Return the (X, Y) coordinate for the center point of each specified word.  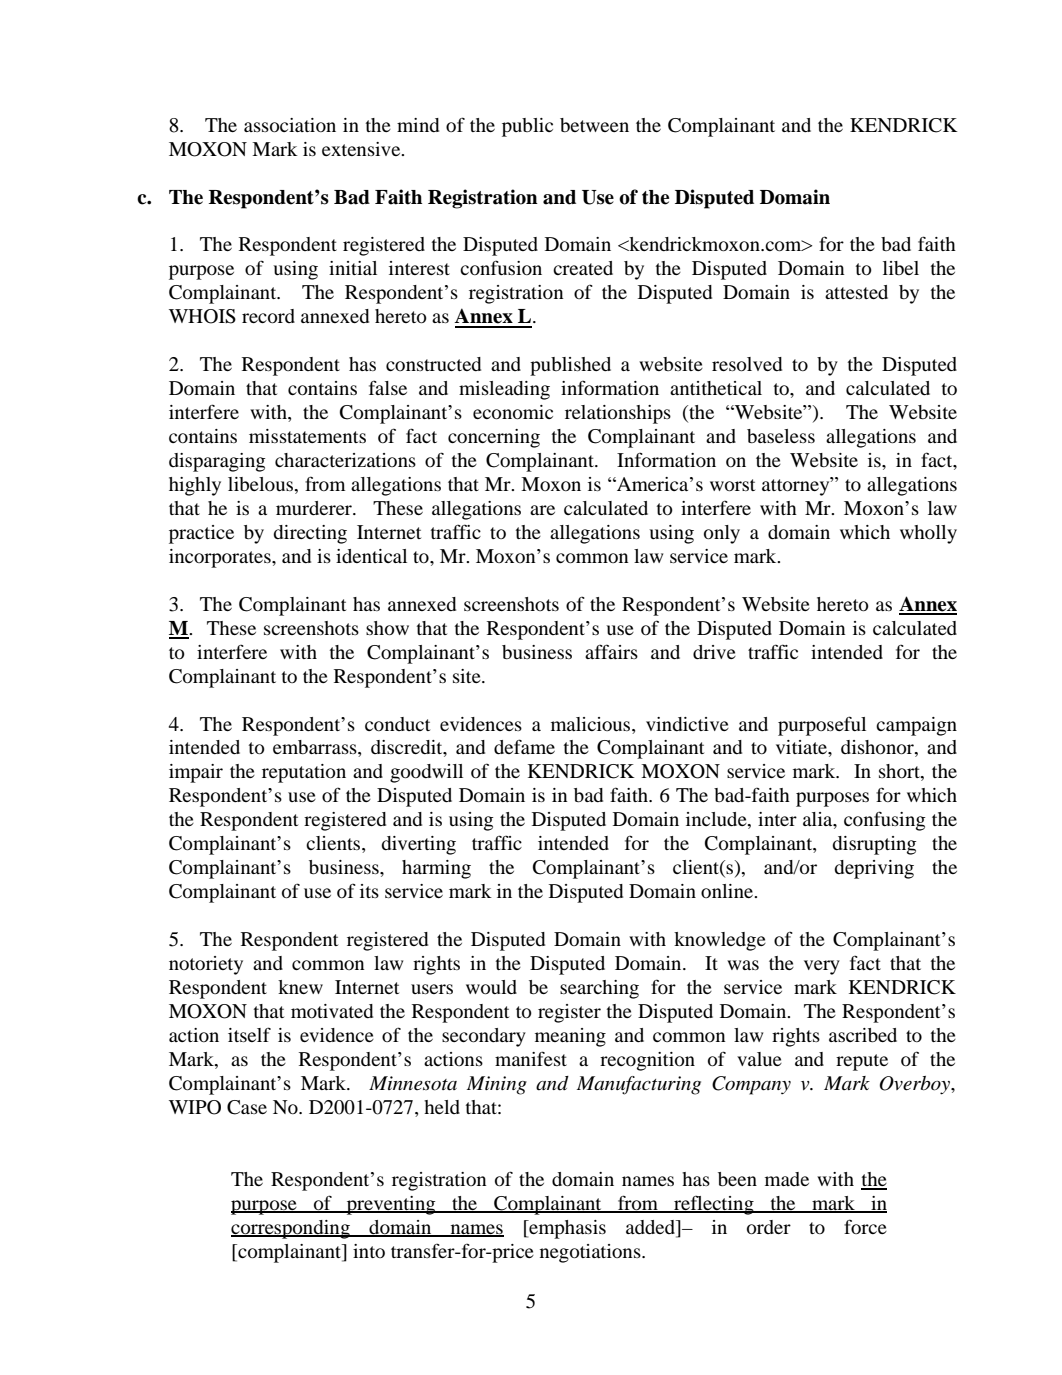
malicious (592, 724)
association (290, 125)
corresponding (291, 1229)
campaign (916, 726)
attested (856, 292)
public (527, 127)
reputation (304, 773)
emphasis (566, 1229)
